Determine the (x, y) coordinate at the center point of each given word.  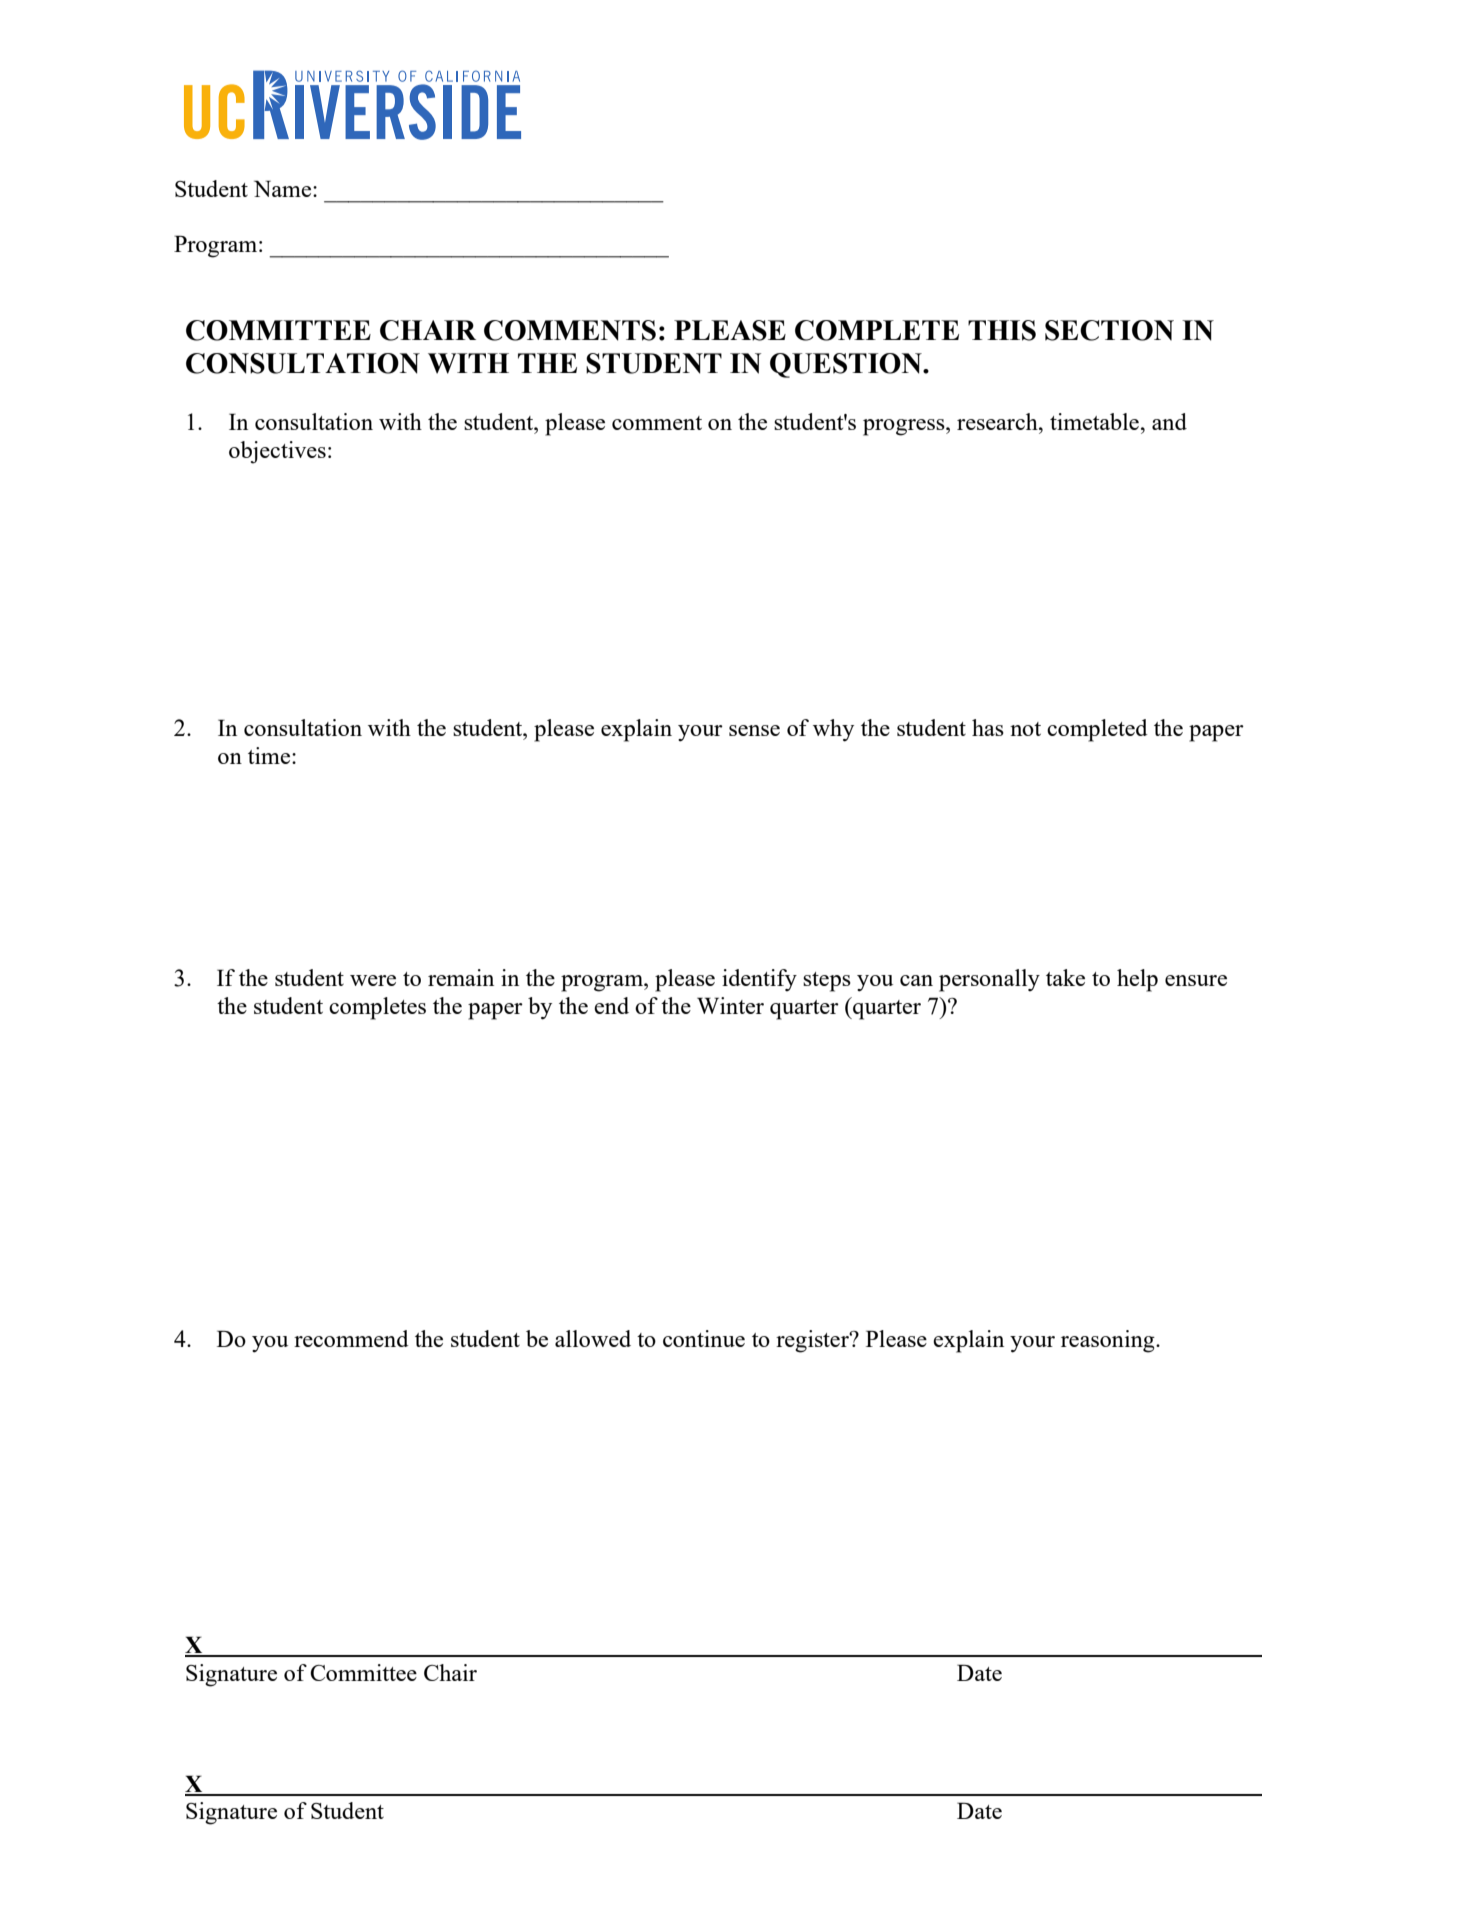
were (373, 980)
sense (754, 730)
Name (282, 188)
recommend (351, 1338)
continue (704, 1338)
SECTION (1109, 330)
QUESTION (847, 365)
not (1025, 729)
